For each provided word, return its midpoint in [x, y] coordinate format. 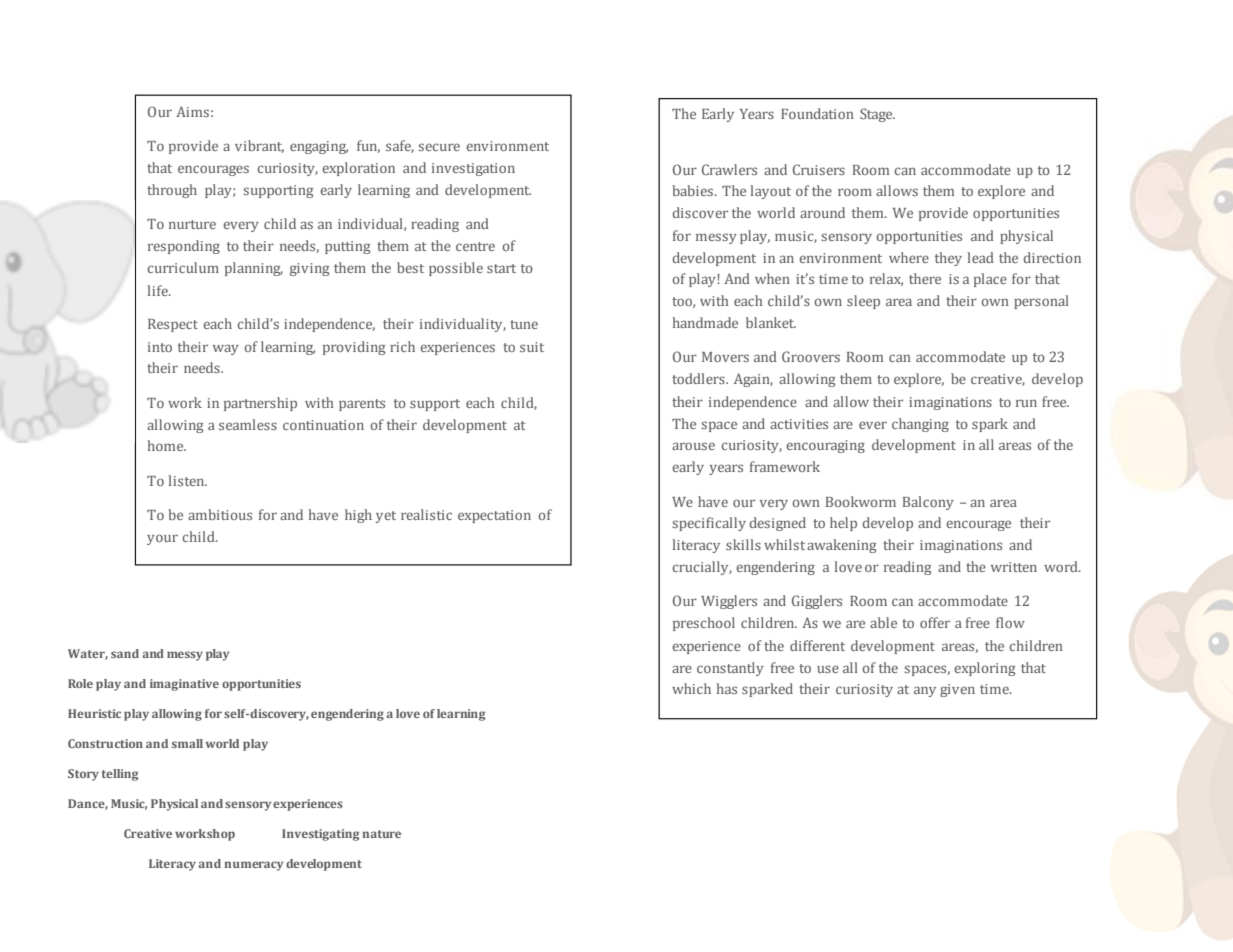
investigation [473, 169]
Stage [877, 115]
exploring [984, 669]
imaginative [184, 685]
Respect [173, 325]
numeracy [253, 866]
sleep [863, 302]
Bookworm [861, 501]
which [691, 688]
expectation [494, 516]
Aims [192, 111]
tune [524, 324]
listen [188, 480]
